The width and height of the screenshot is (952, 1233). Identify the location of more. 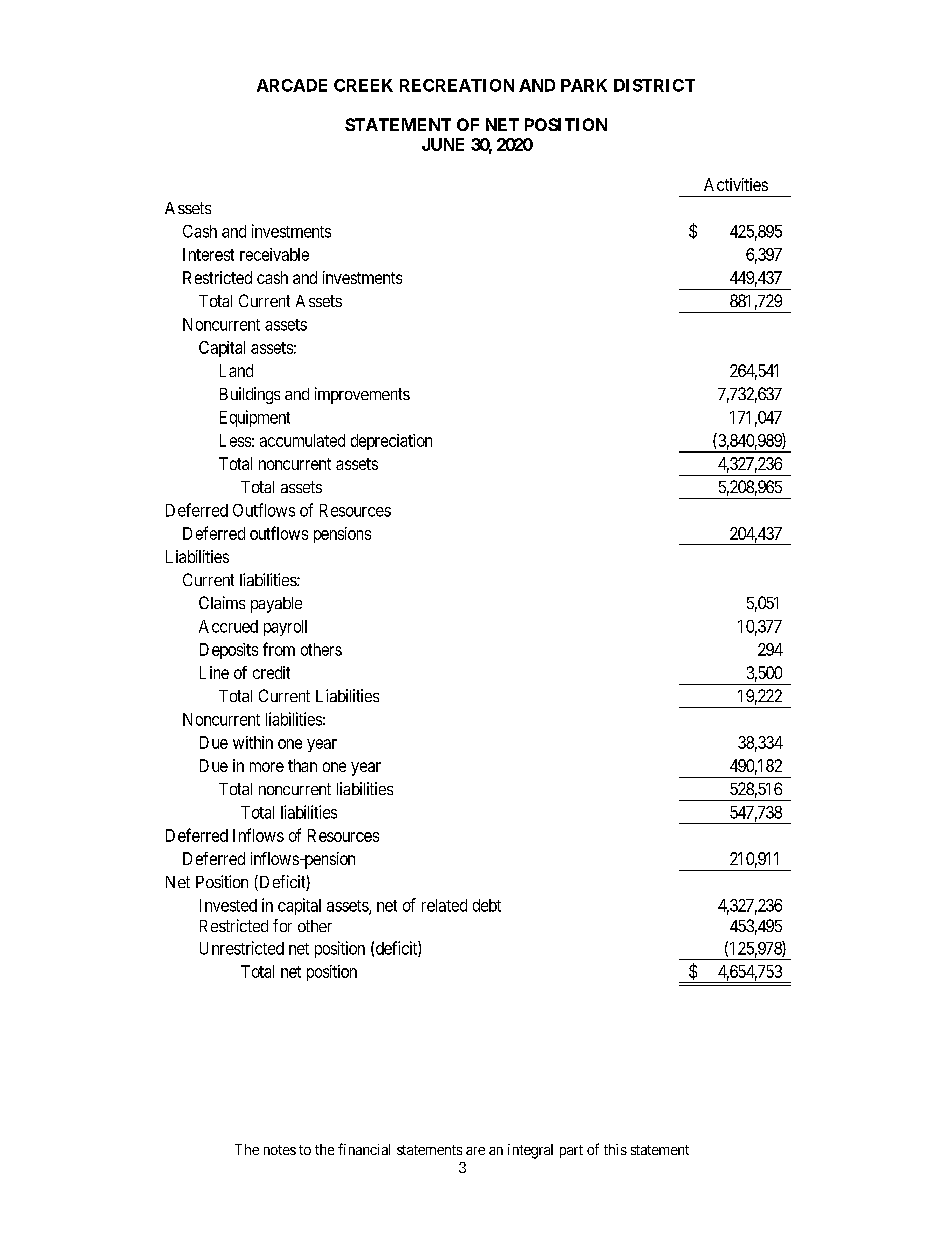
(267, 767).
